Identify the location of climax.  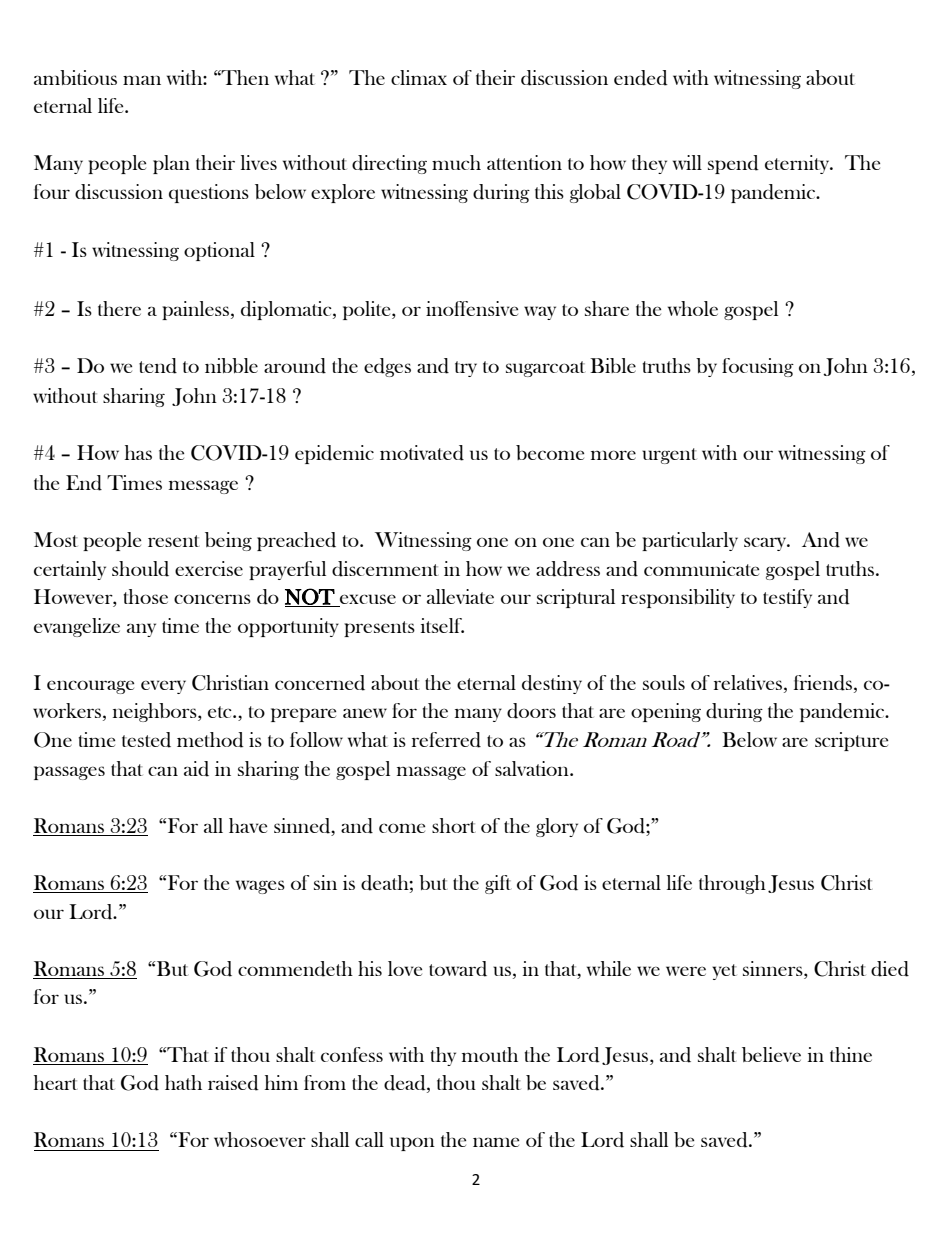
(419, 77).
